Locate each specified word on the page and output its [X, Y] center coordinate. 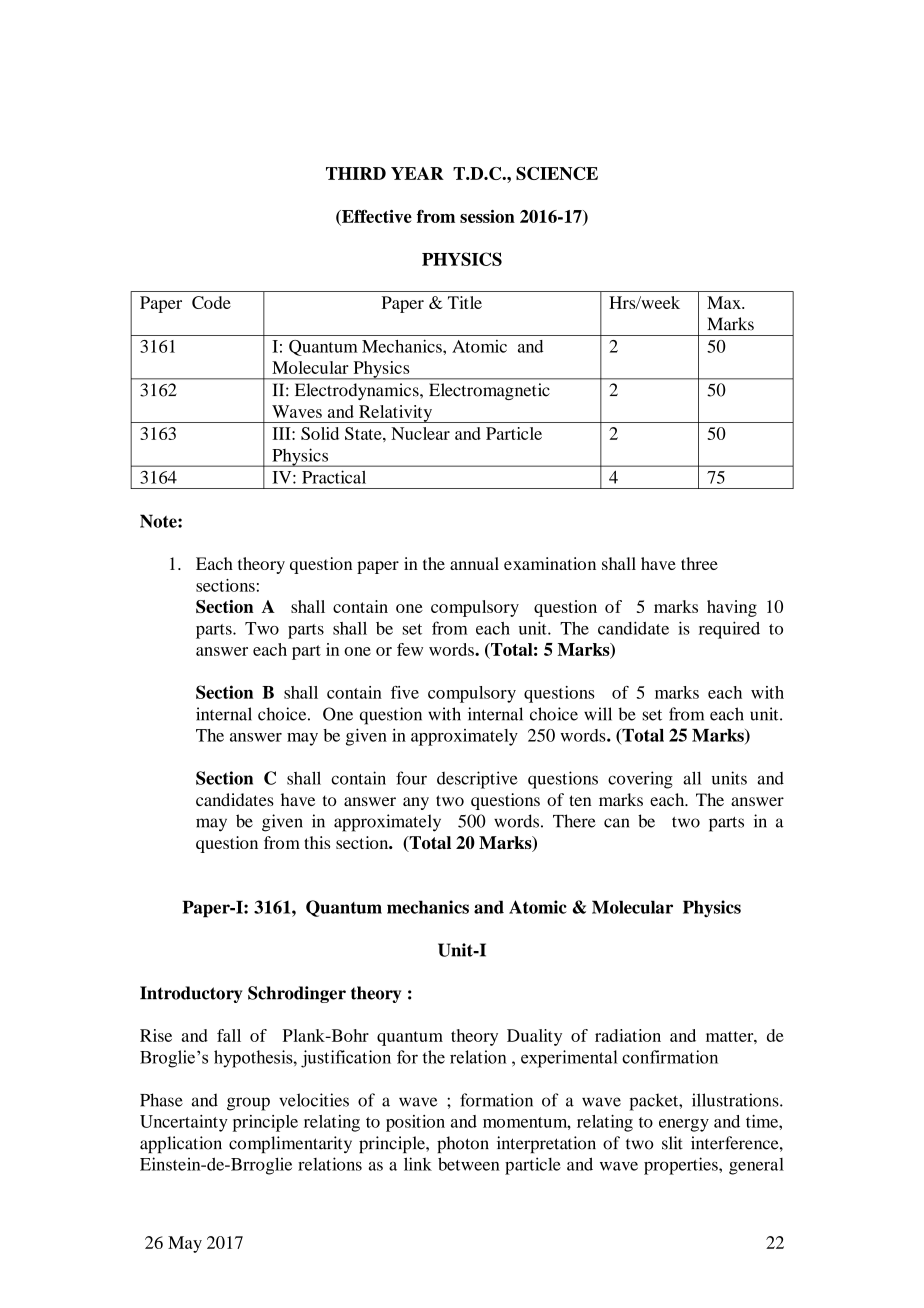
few [410, 649]
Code [211, 302]
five [405, 692]
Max [725, 302]
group [248, 1104]
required [729, 630]
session [487, 216]
